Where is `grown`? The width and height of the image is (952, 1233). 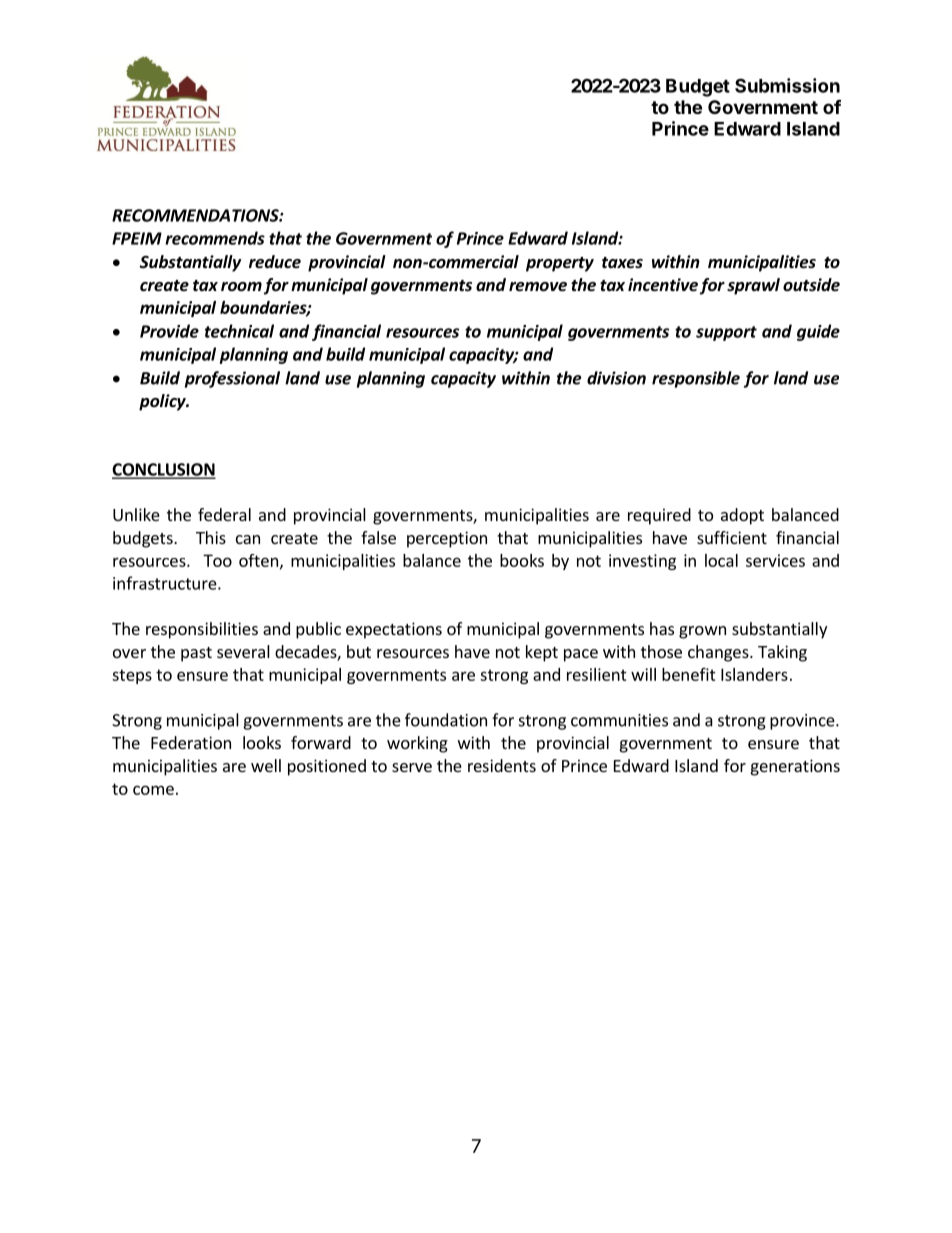 grown is located at coordinates (702, 632).
